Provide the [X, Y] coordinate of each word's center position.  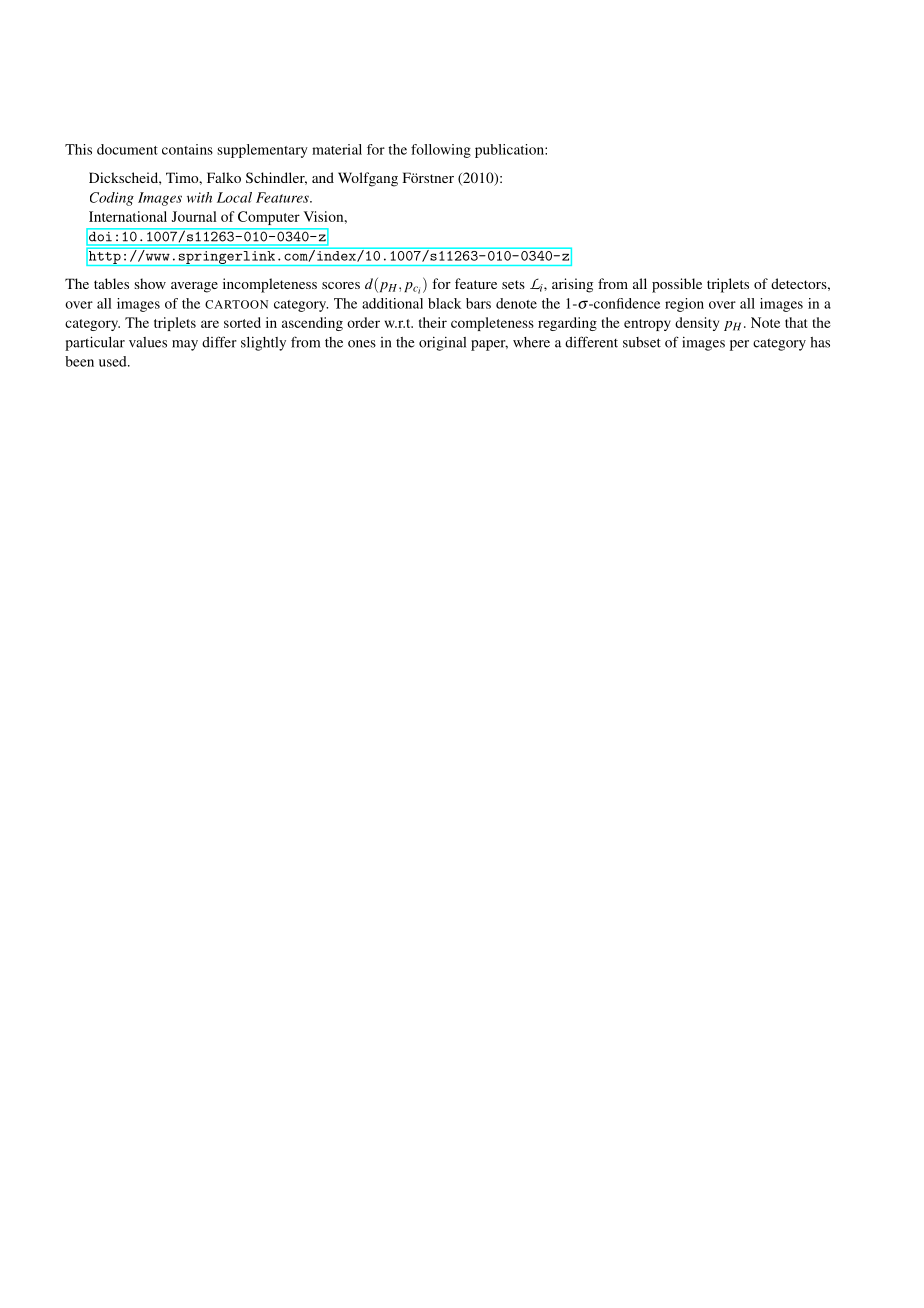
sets [513, 284]
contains [187, 149]
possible [677, 285]
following [441, 151]
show [150, 283]
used [114, 361]
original [442, 344]
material [337, 149]
